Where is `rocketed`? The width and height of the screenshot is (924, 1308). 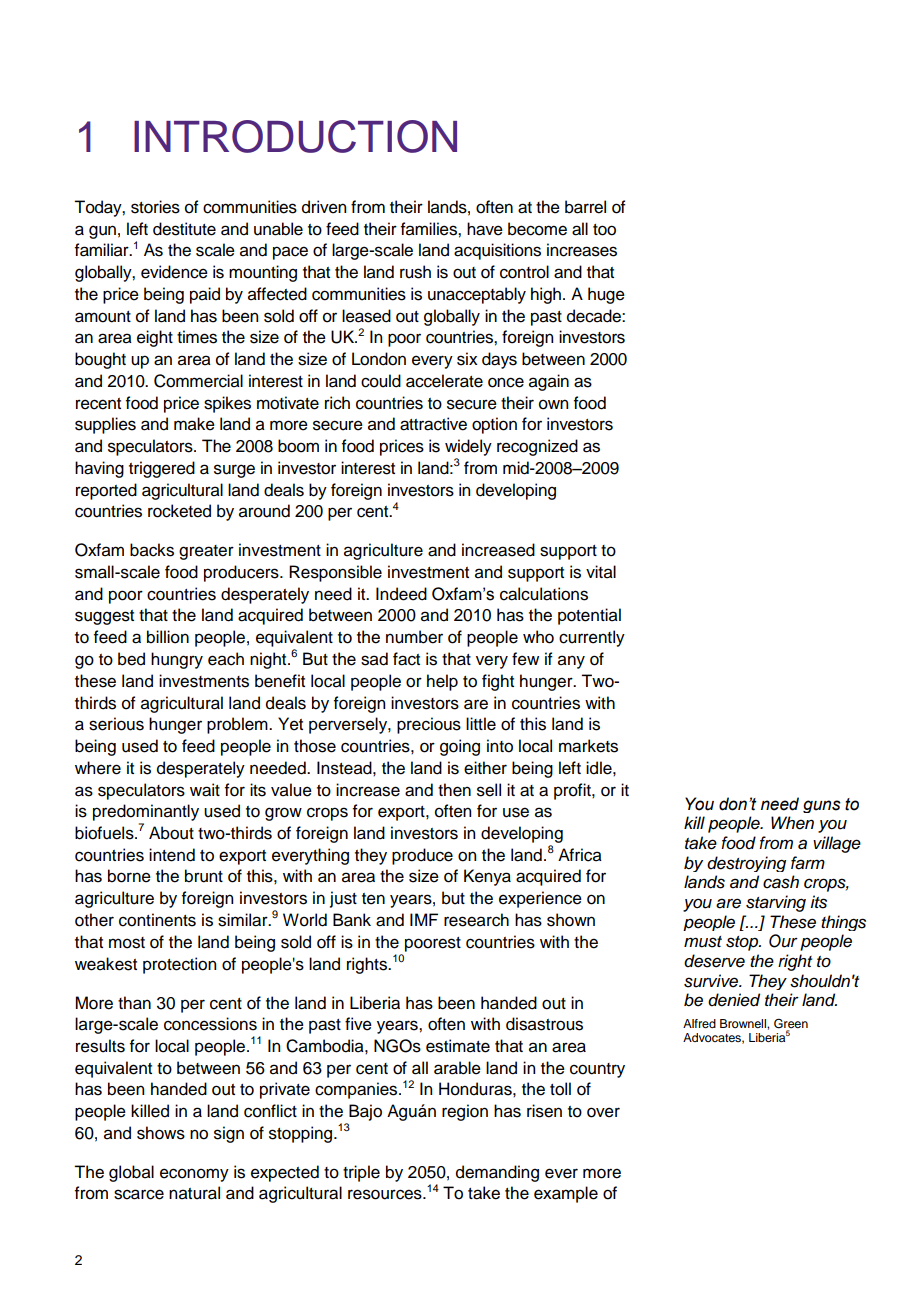 rocketed is located at coordinates (179, 511).
